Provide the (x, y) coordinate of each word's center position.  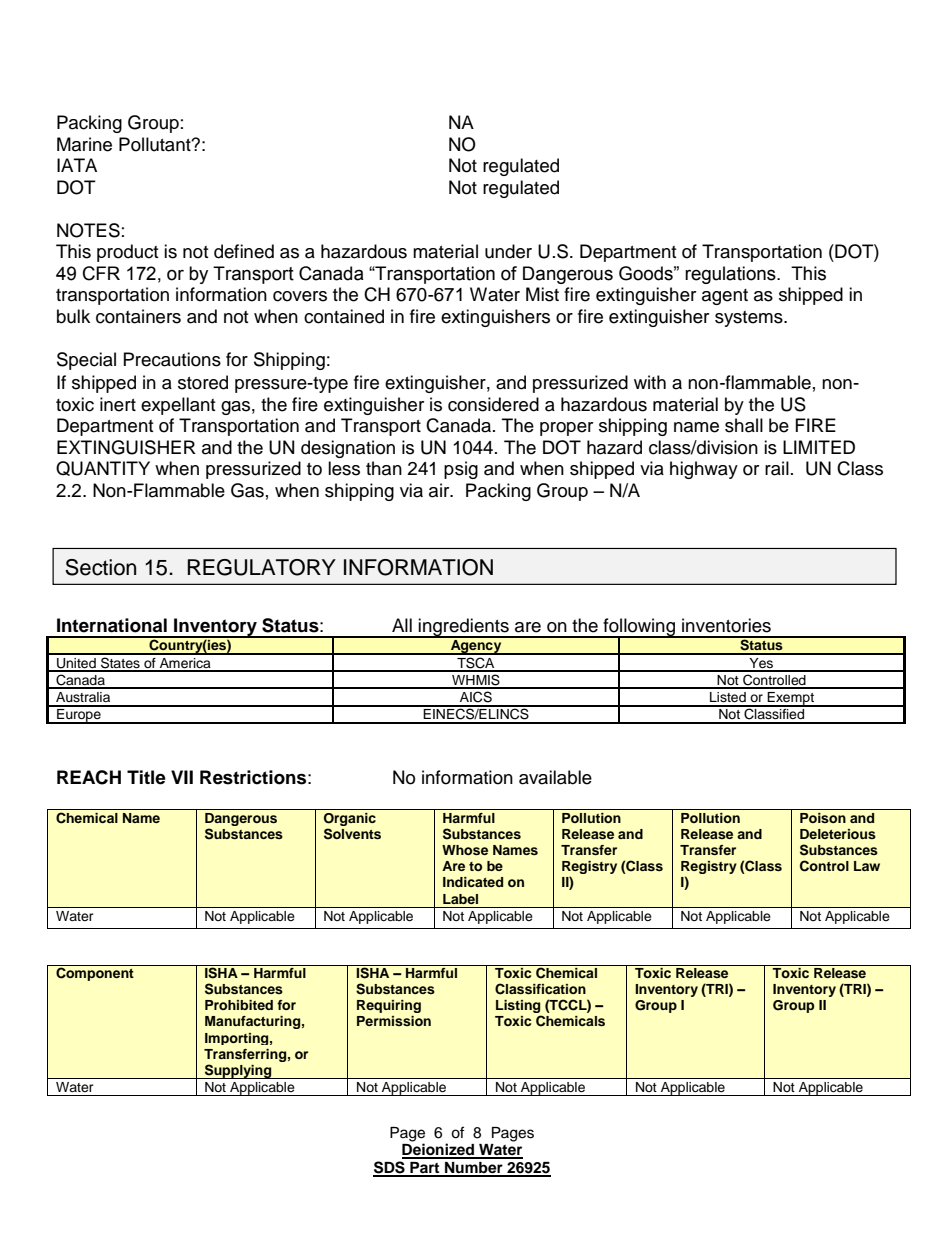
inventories (726, 625)
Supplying (238, 1071)
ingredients (464, 628)
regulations (731, 275)
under (508, 251)
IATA (77, 165)
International (112, 625)
